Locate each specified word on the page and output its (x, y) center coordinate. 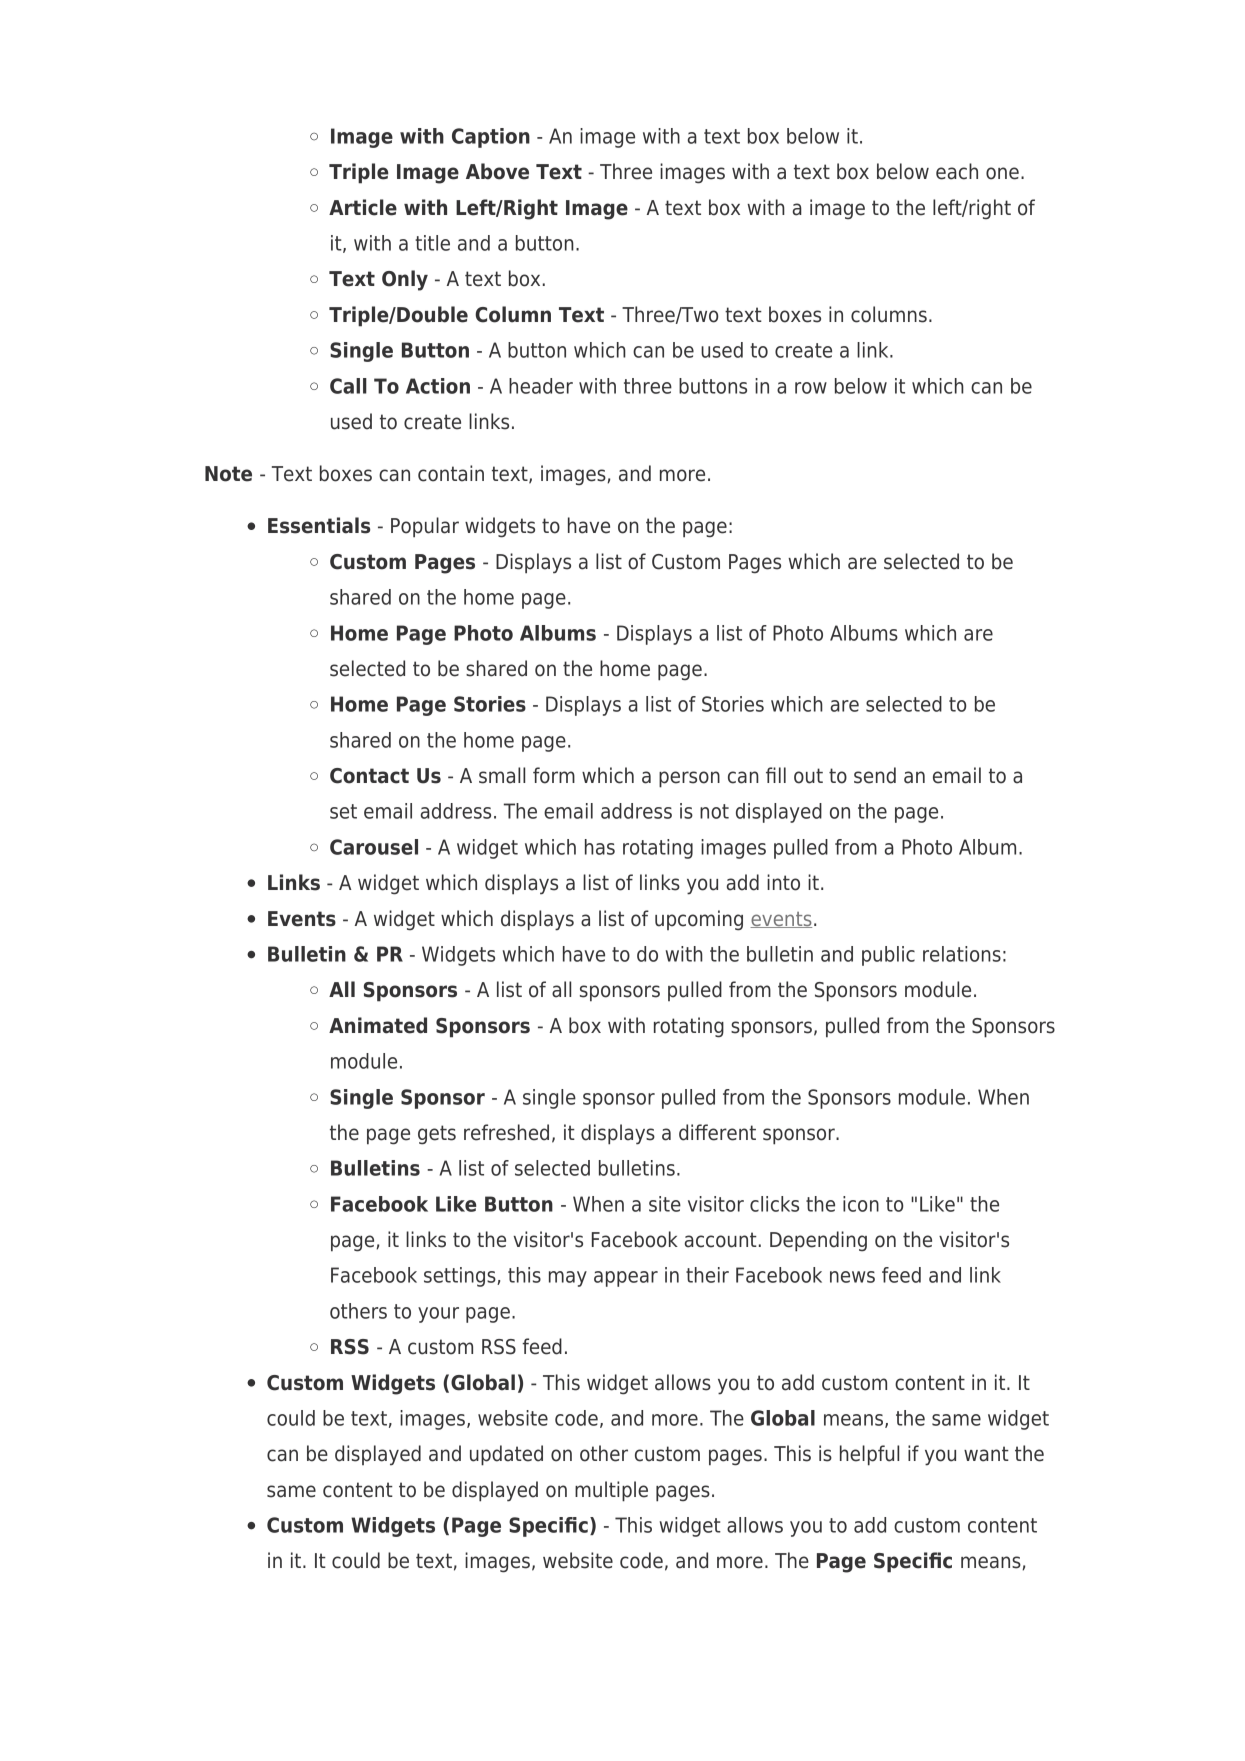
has (600, 847)
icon (861, 1204)
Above (497, 171)
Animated (378, 1025)
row (811, 388)
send (875, 775)
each (957, 171)
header (541, 386)
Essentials (319, 525)
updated (506, 1455)
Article (363, 207)
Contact (369, 776)
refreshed (506, 1132)
